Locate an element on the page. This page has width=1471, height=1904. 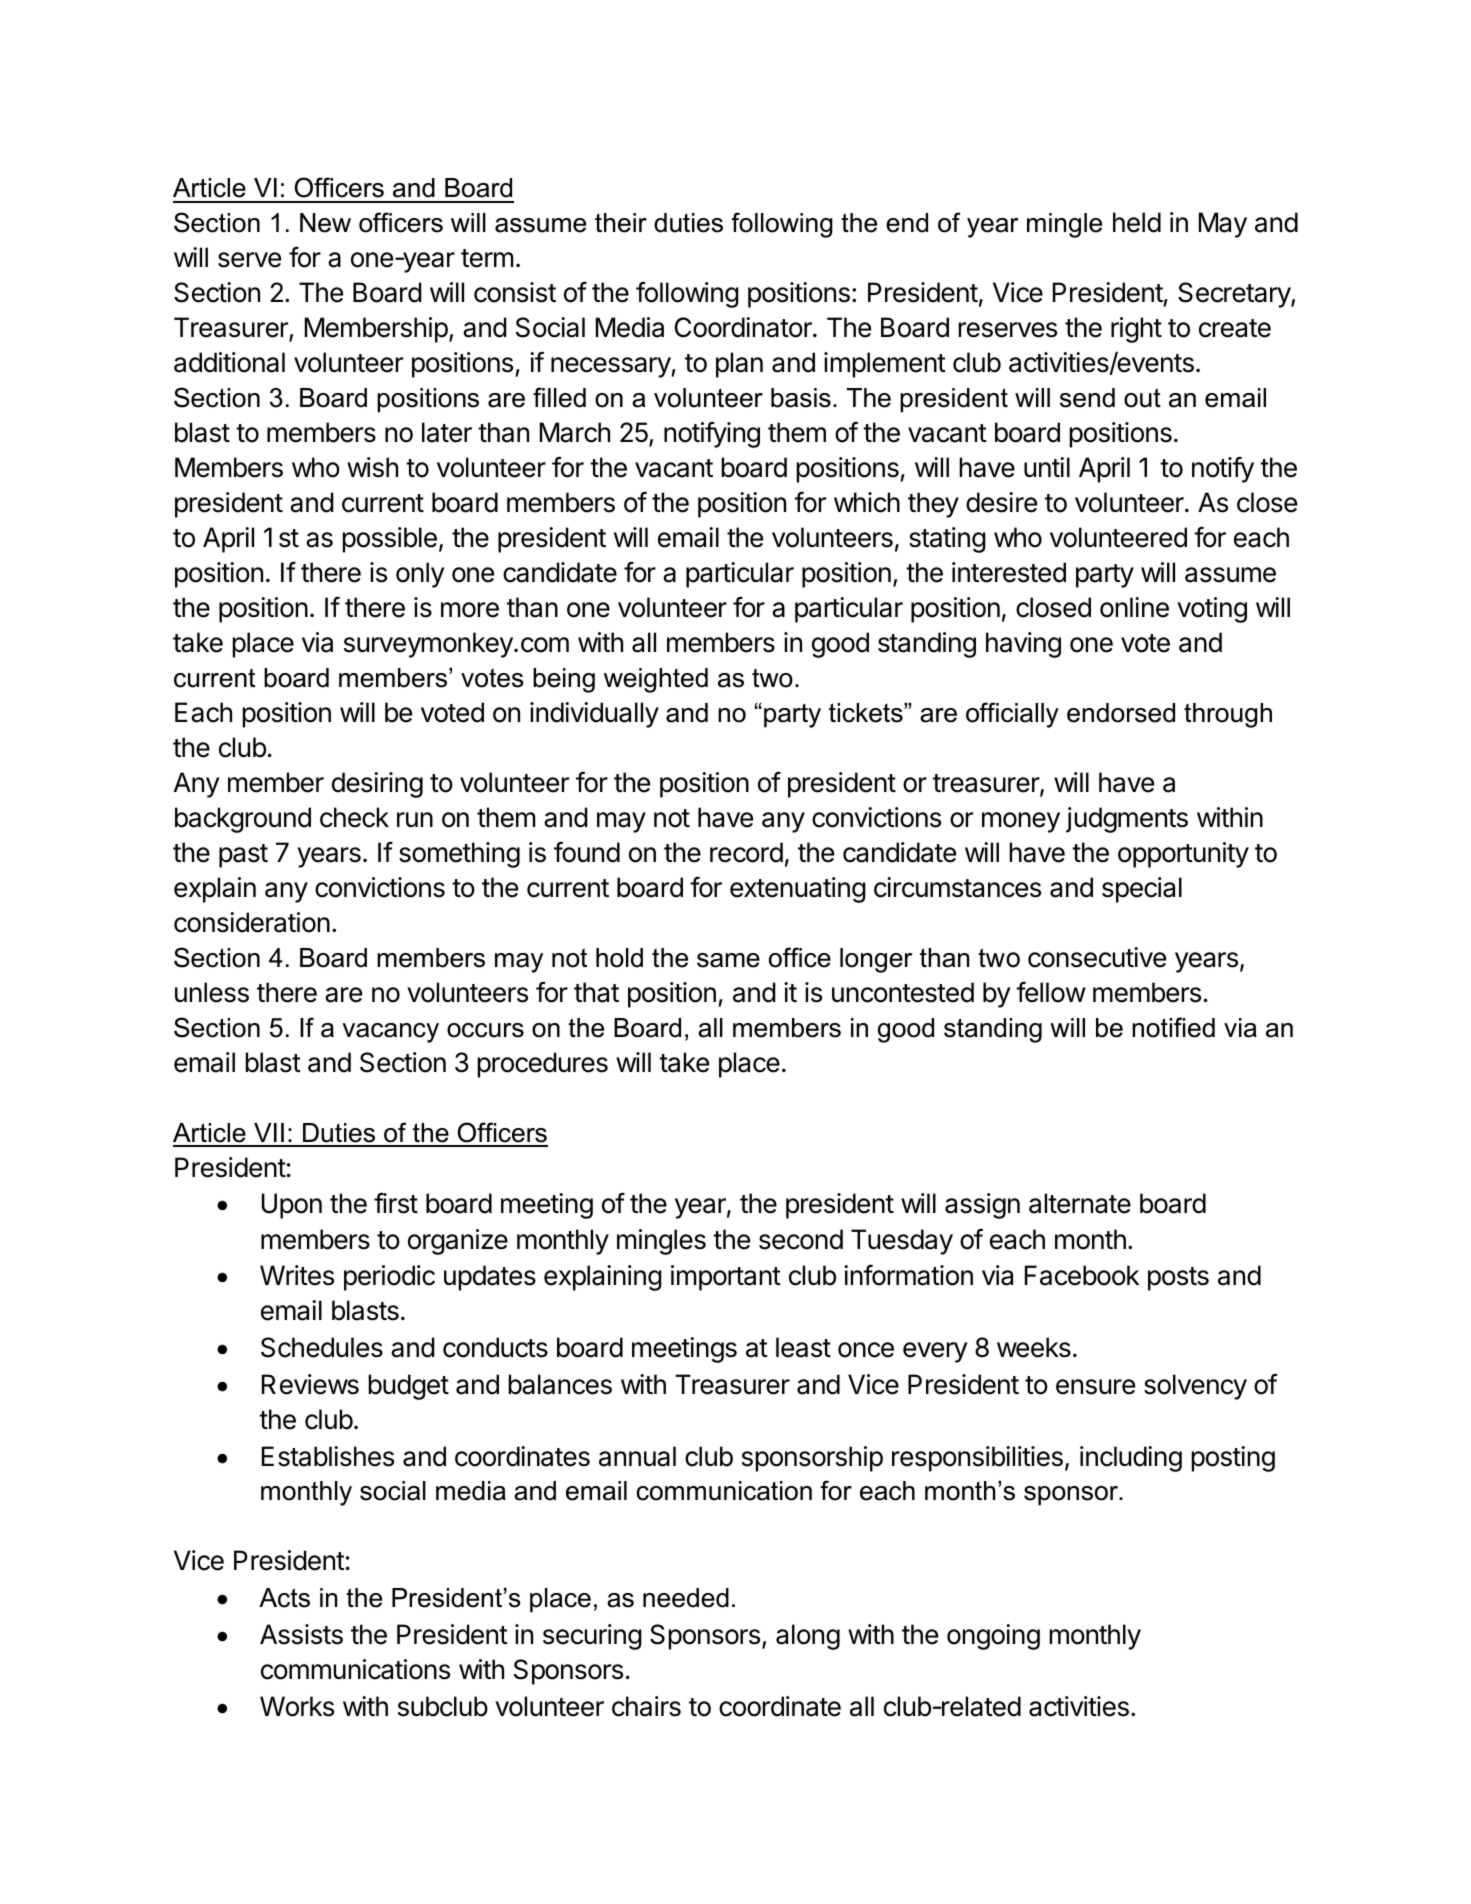
important is located at coordinates (726, 1278).
